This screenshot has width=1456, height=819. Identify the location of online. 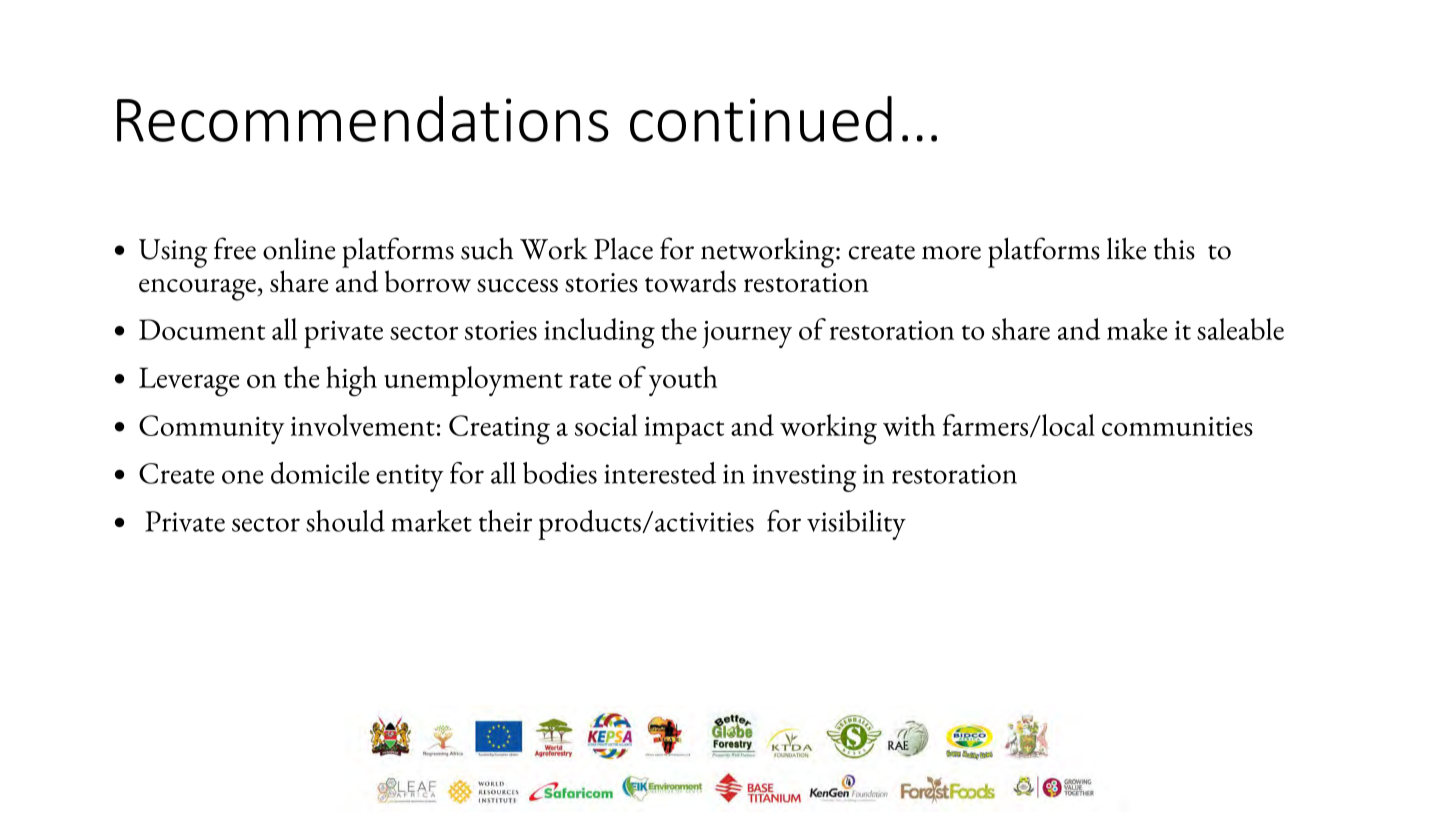
(299, 249).
